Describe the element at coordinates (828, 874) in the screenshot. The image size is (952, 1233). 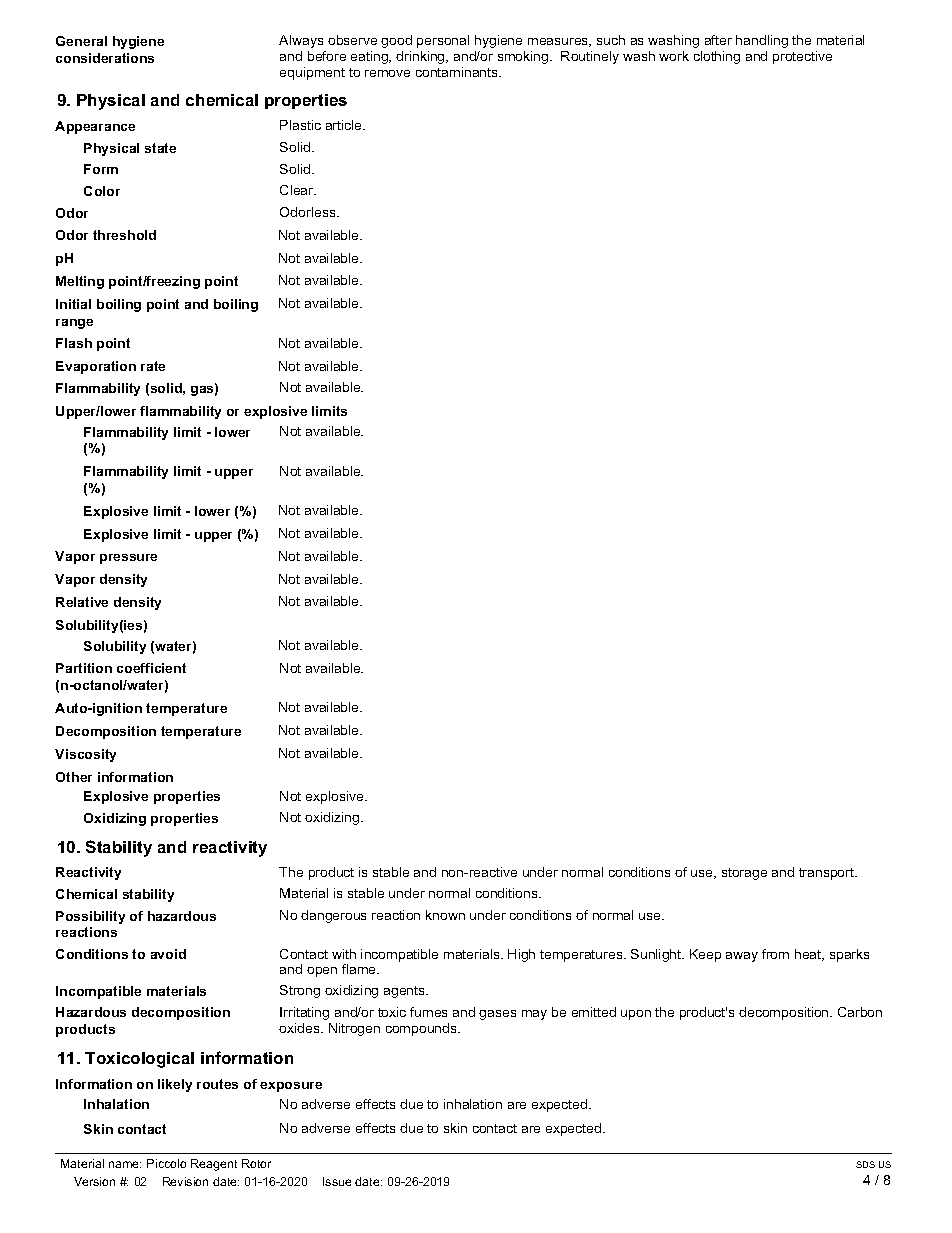
I see `transport` at that location.
